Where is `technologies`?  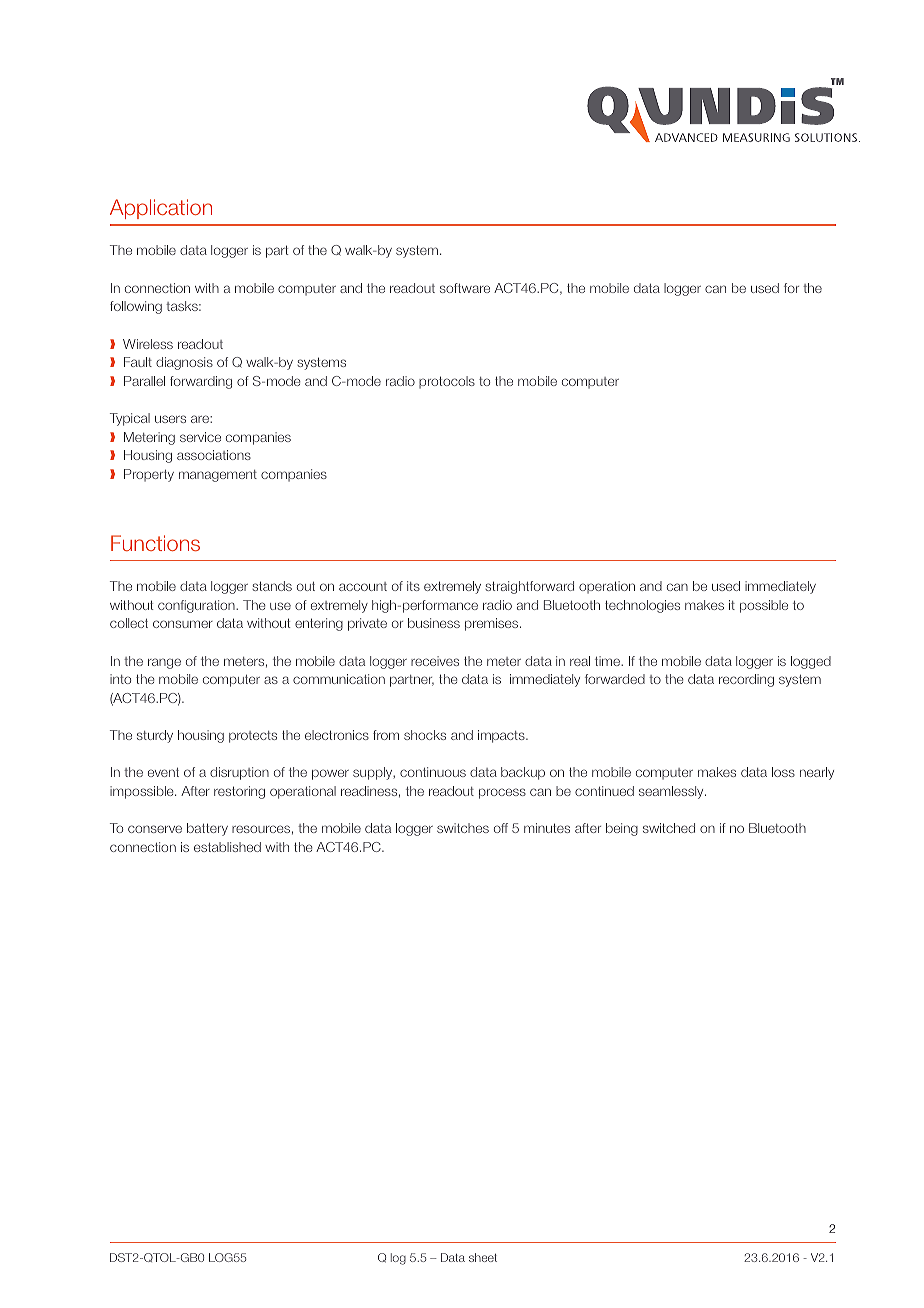 technologies is located at coordinates (642, 606).
